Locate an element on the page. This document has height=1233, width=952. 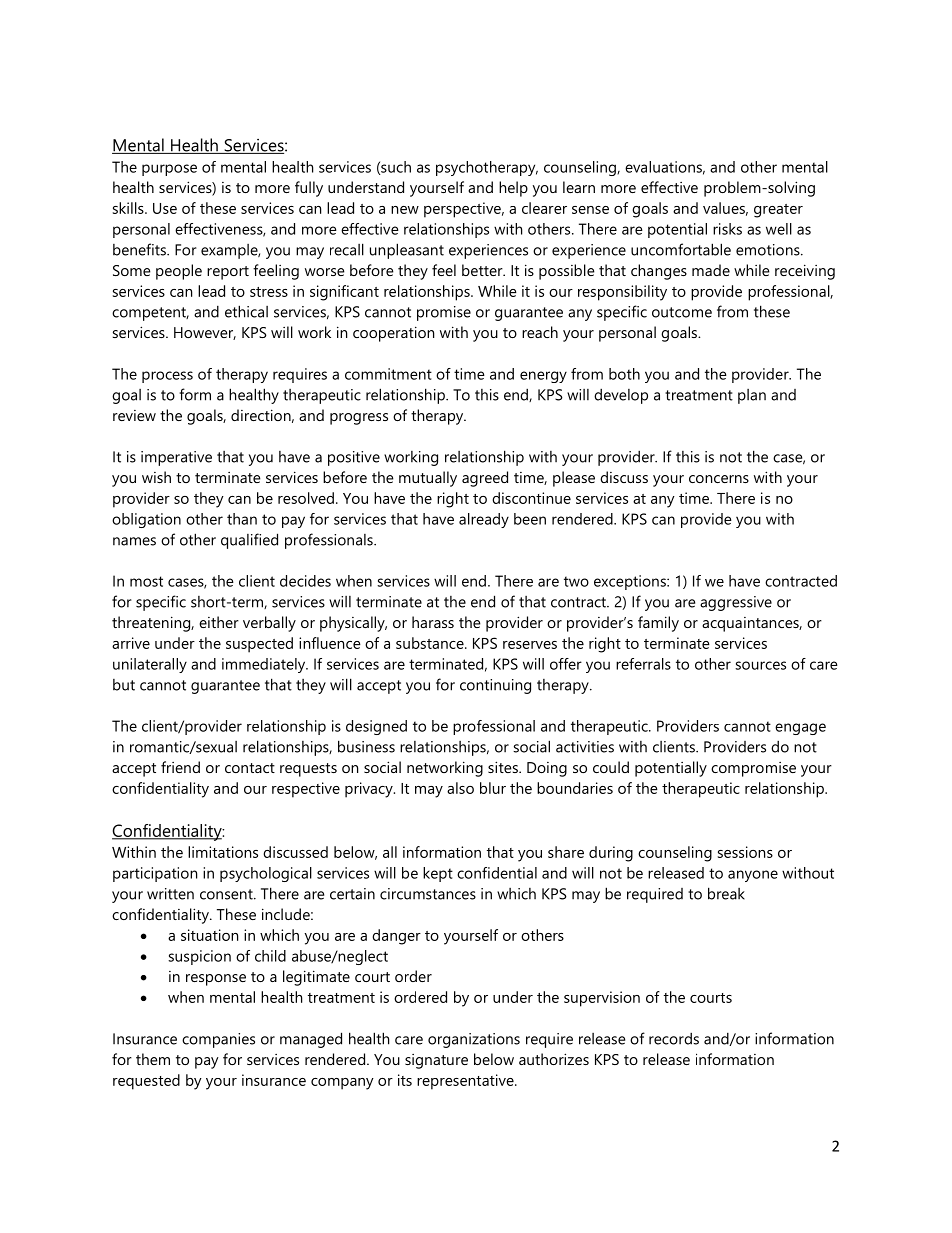
skills is located at coordinates (129, 208).
